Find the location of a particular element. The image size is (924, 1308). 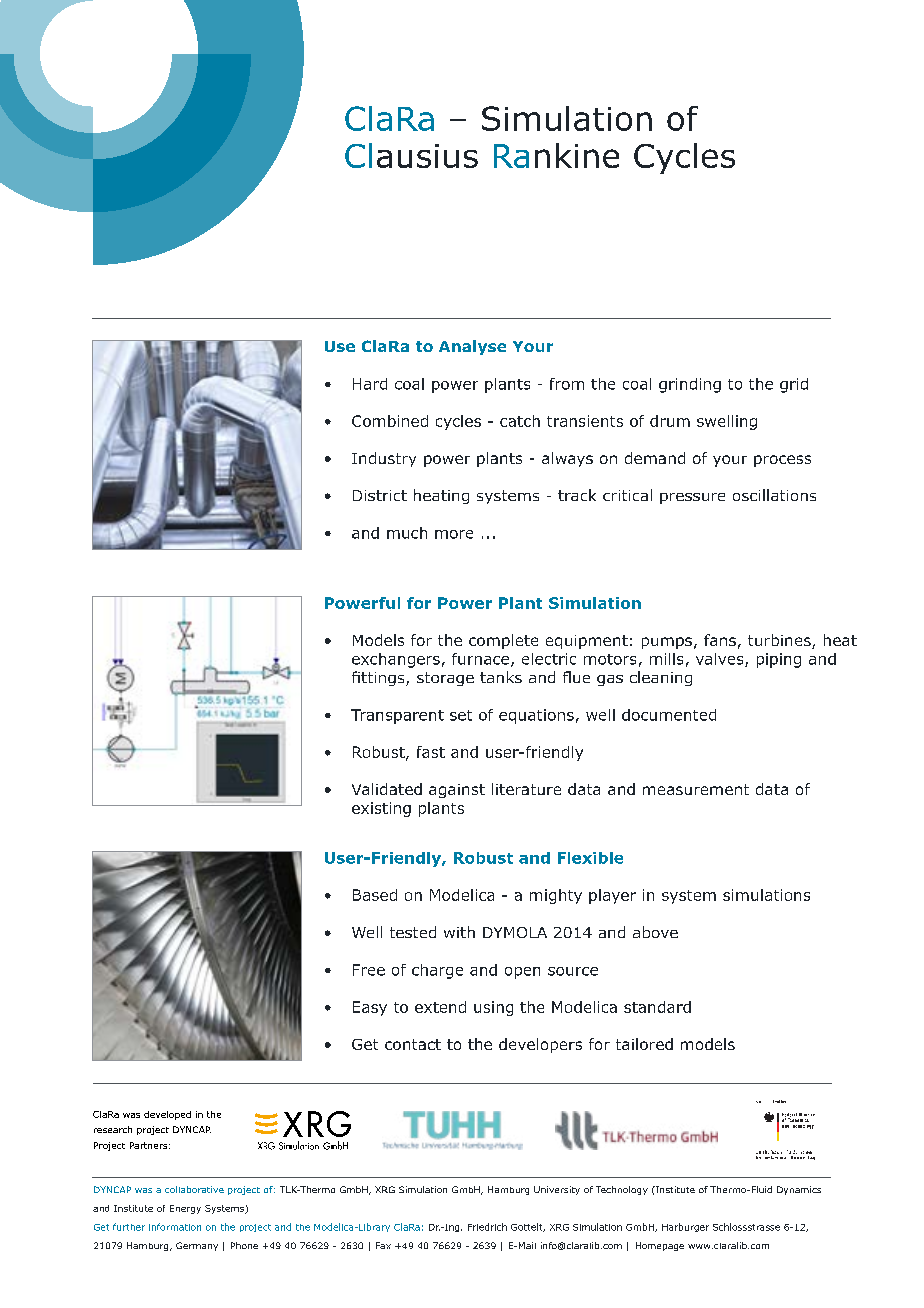

documented is located at coordinates (669, 715).
